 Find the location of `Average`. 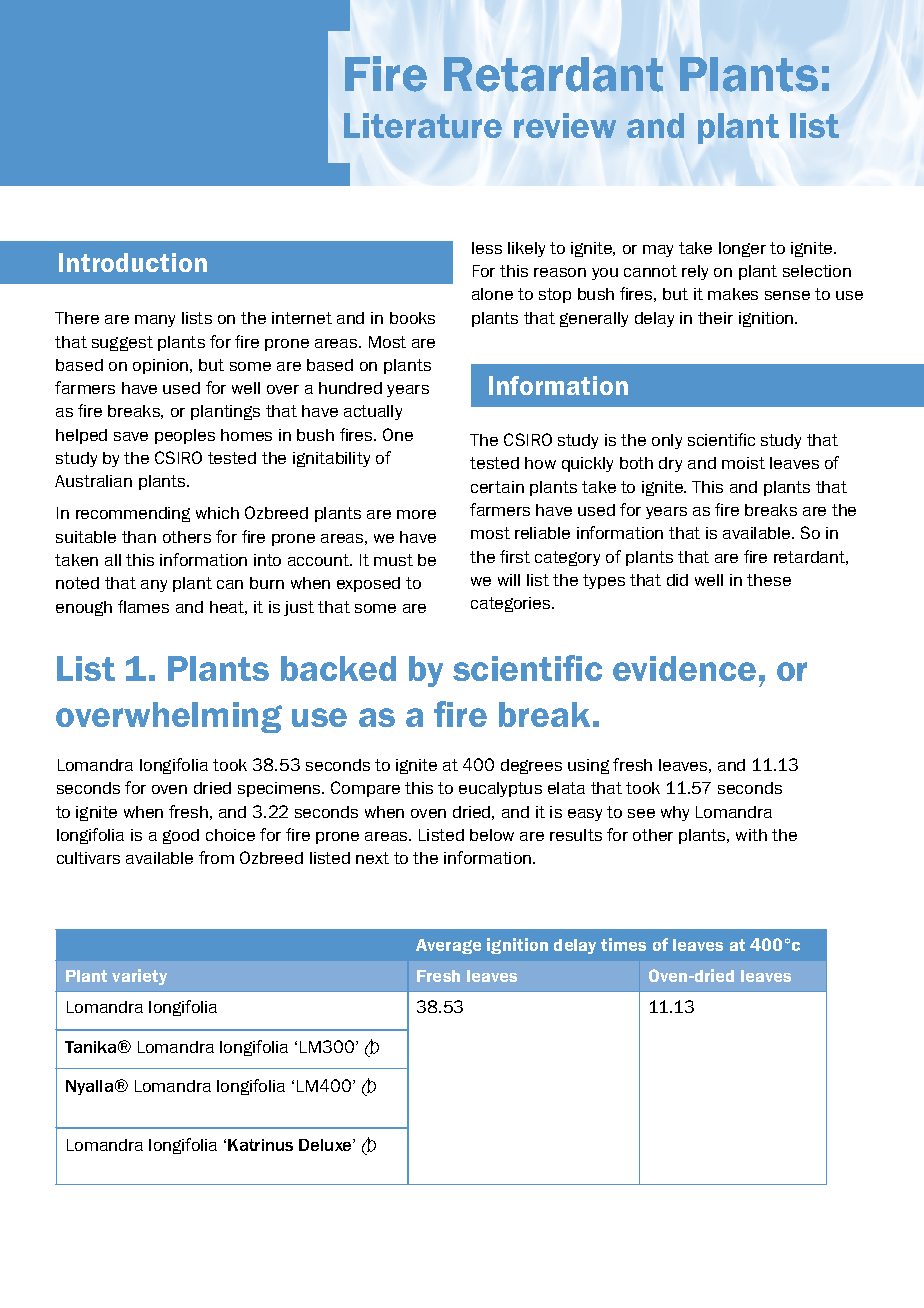

Average is located at coordinates (448, 946).
